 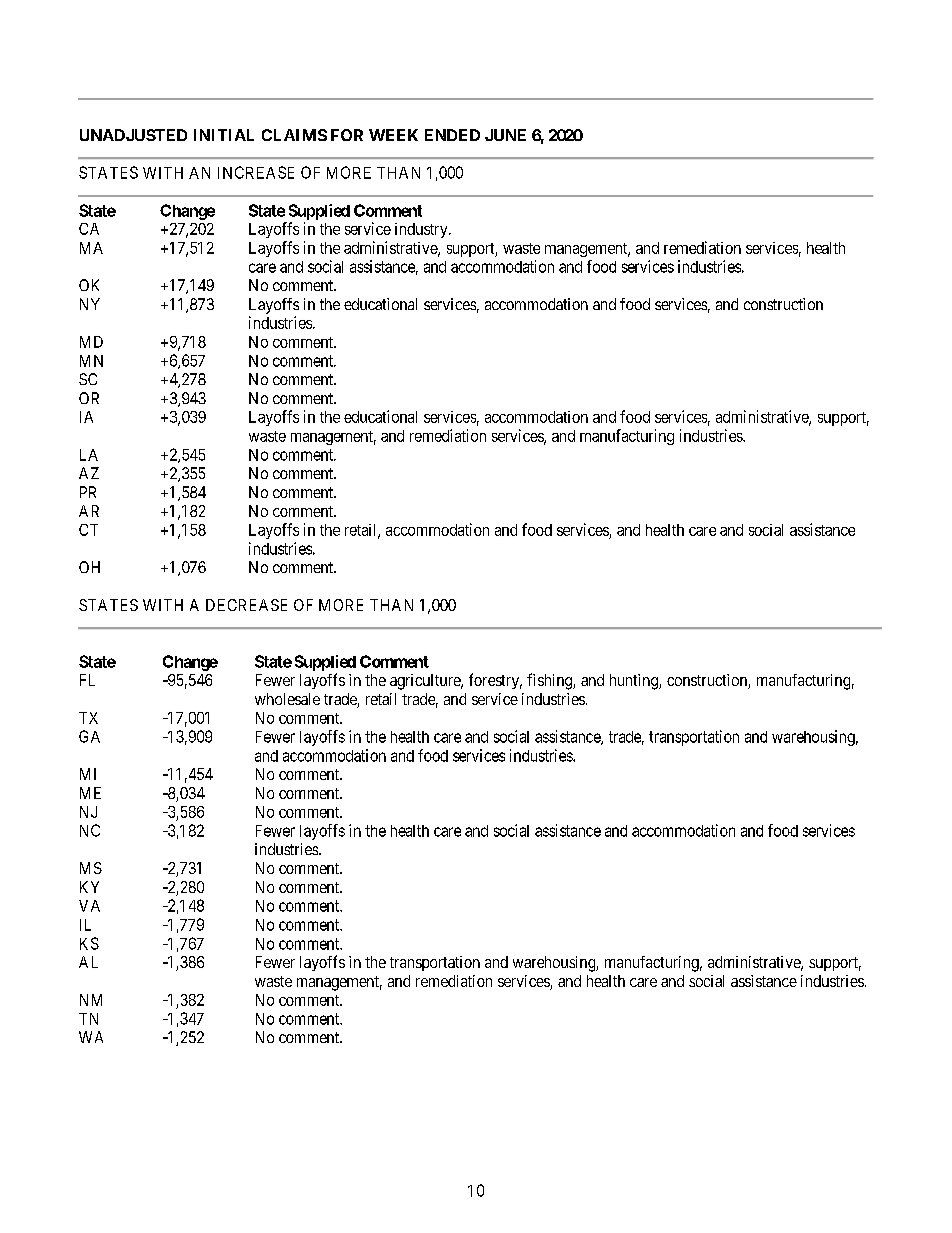 I want to click on DECREASE, so click(x=246, y=605).
